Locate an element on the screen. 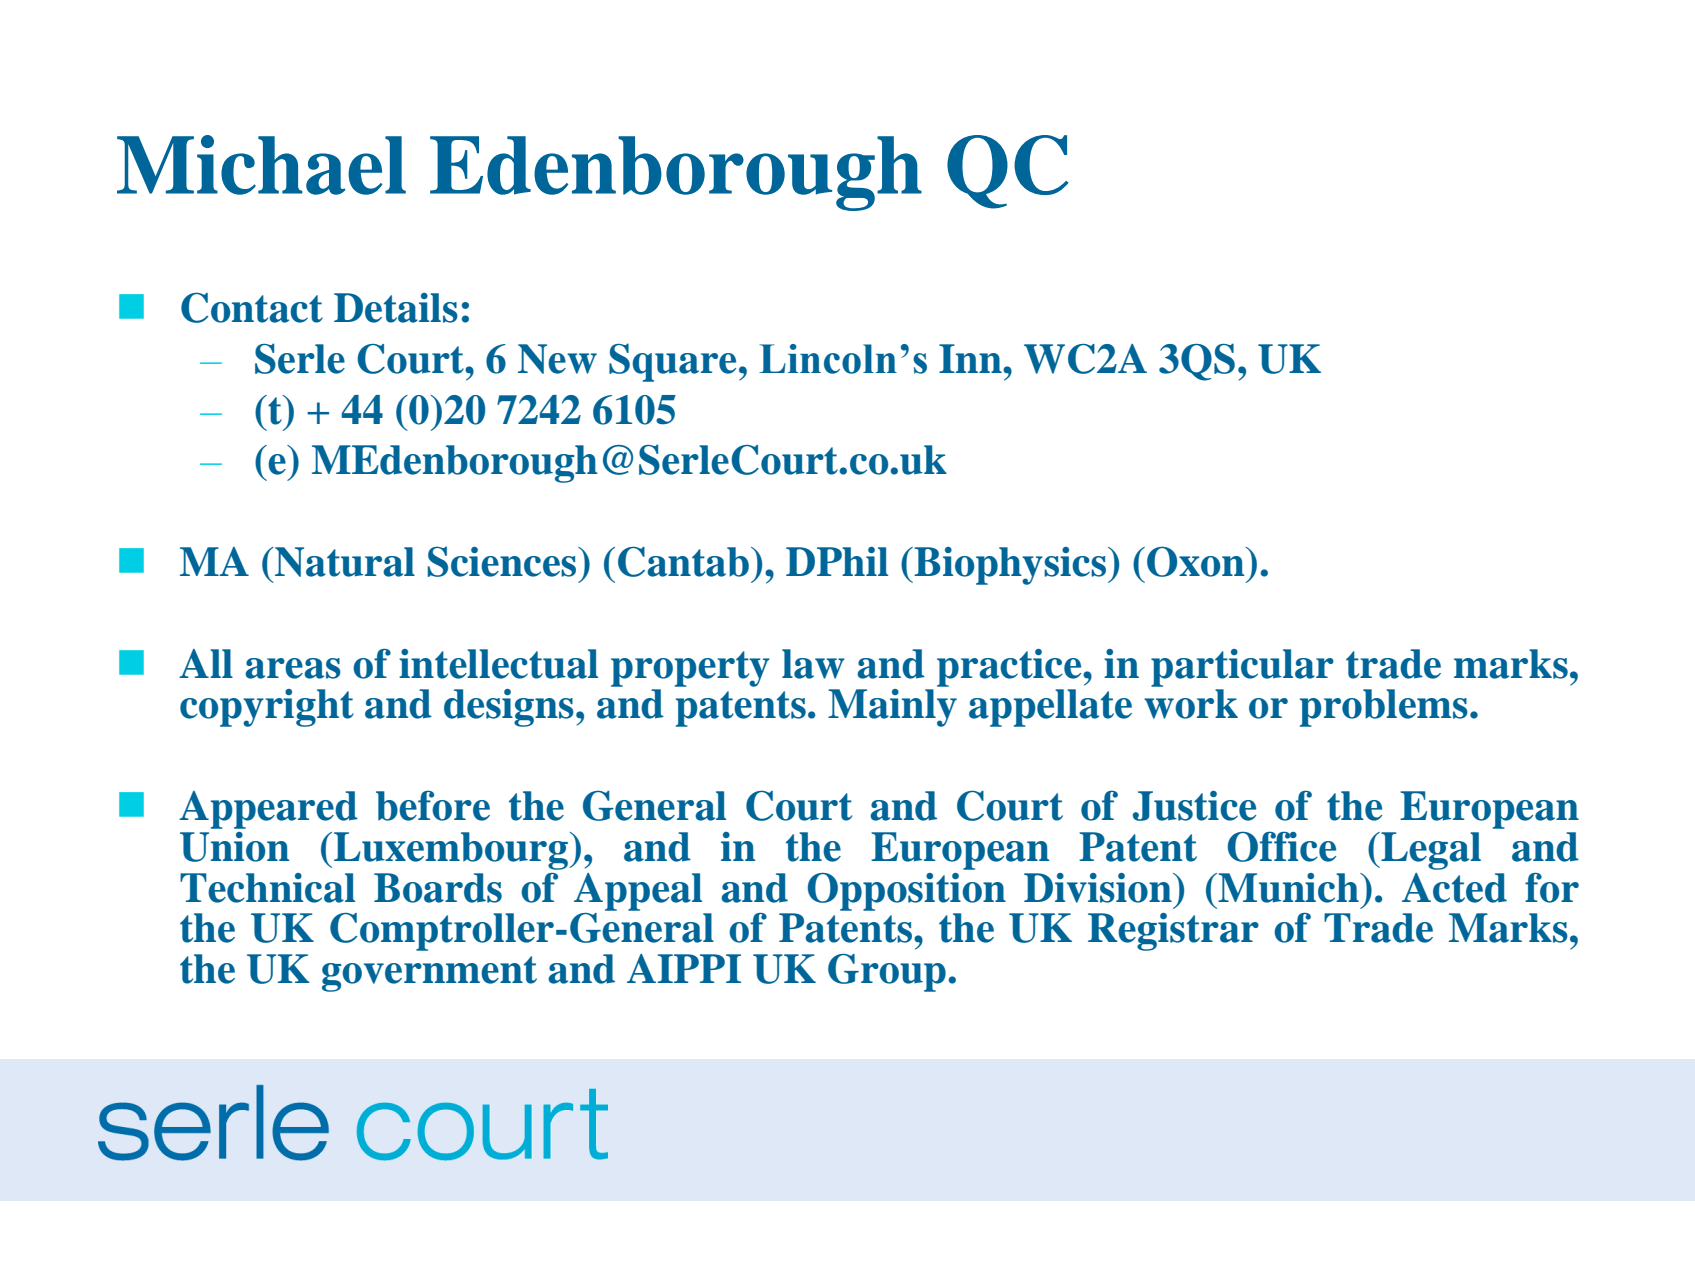 The image size is (1695, 1271). Cantab is located at coordinates (683, 561).
